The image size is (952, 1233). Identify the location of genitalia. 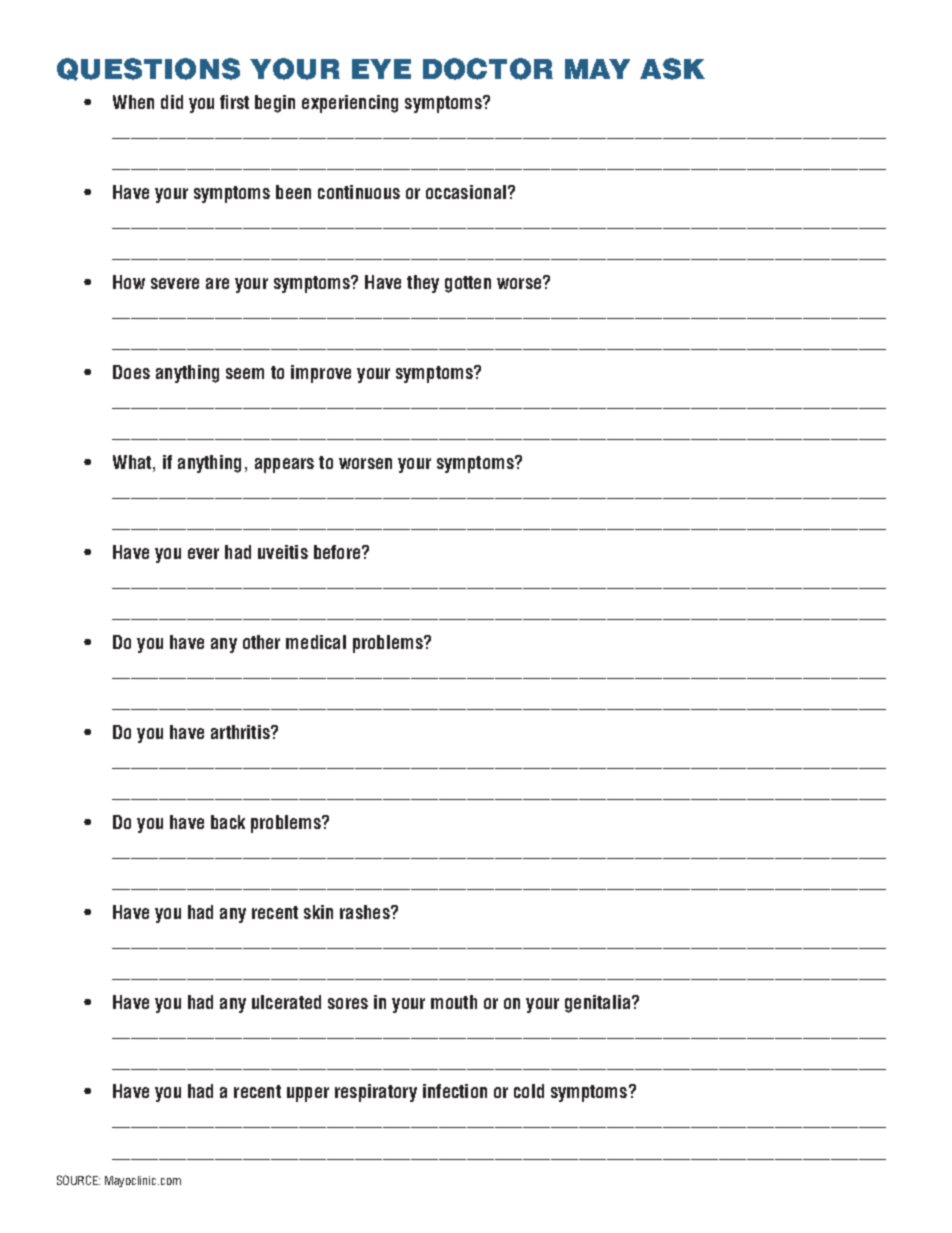
(599, 1004).
